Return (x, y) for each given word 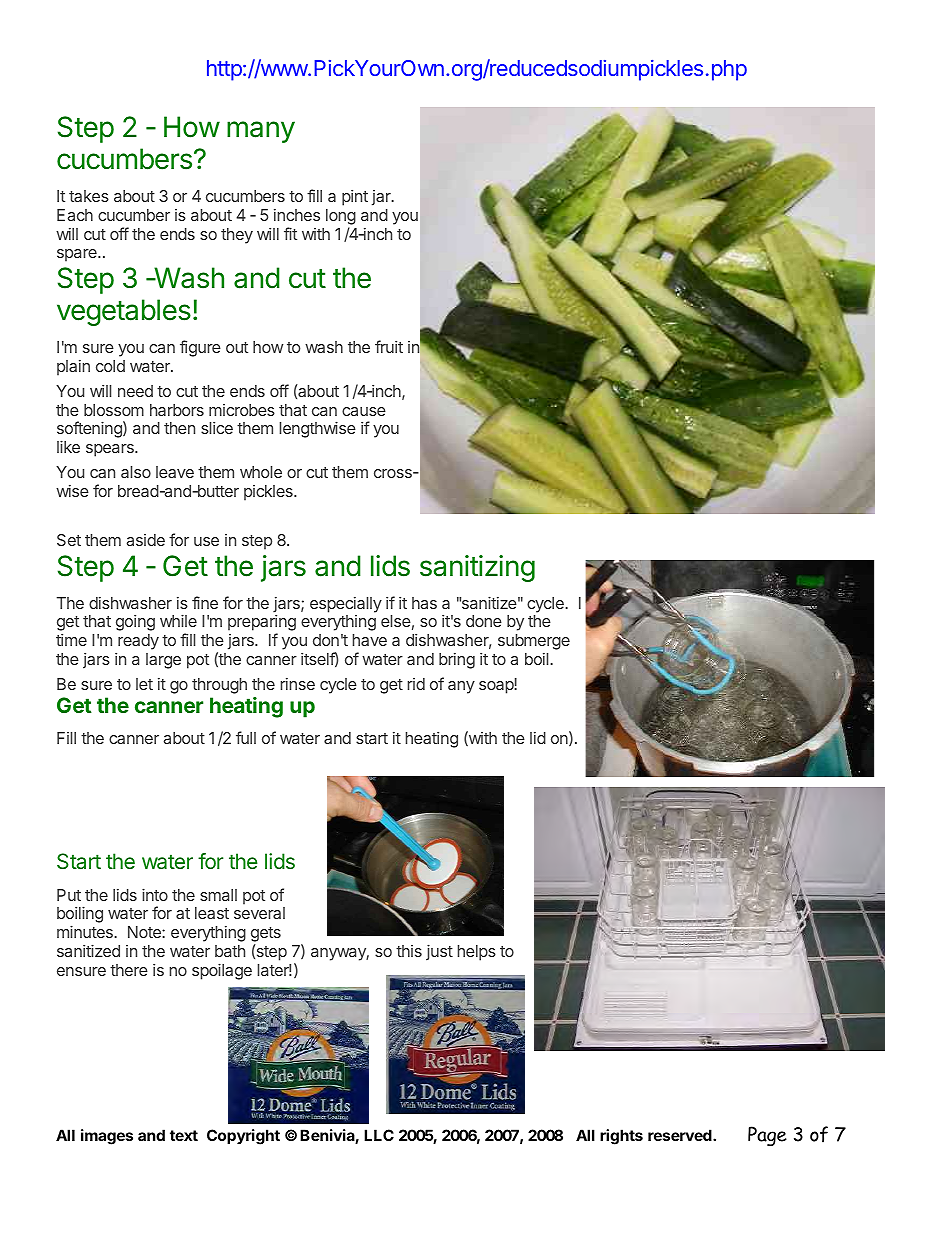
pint (355, 198)
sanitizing (477, 568)
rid (416, 684)
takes (89, 196)
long (341, 217)
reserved (681, 1135)
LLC (379, 1135)
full (246, 737)
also (136, 472)
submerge (534, 642)
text (184, 1135)
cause (364, 411)
